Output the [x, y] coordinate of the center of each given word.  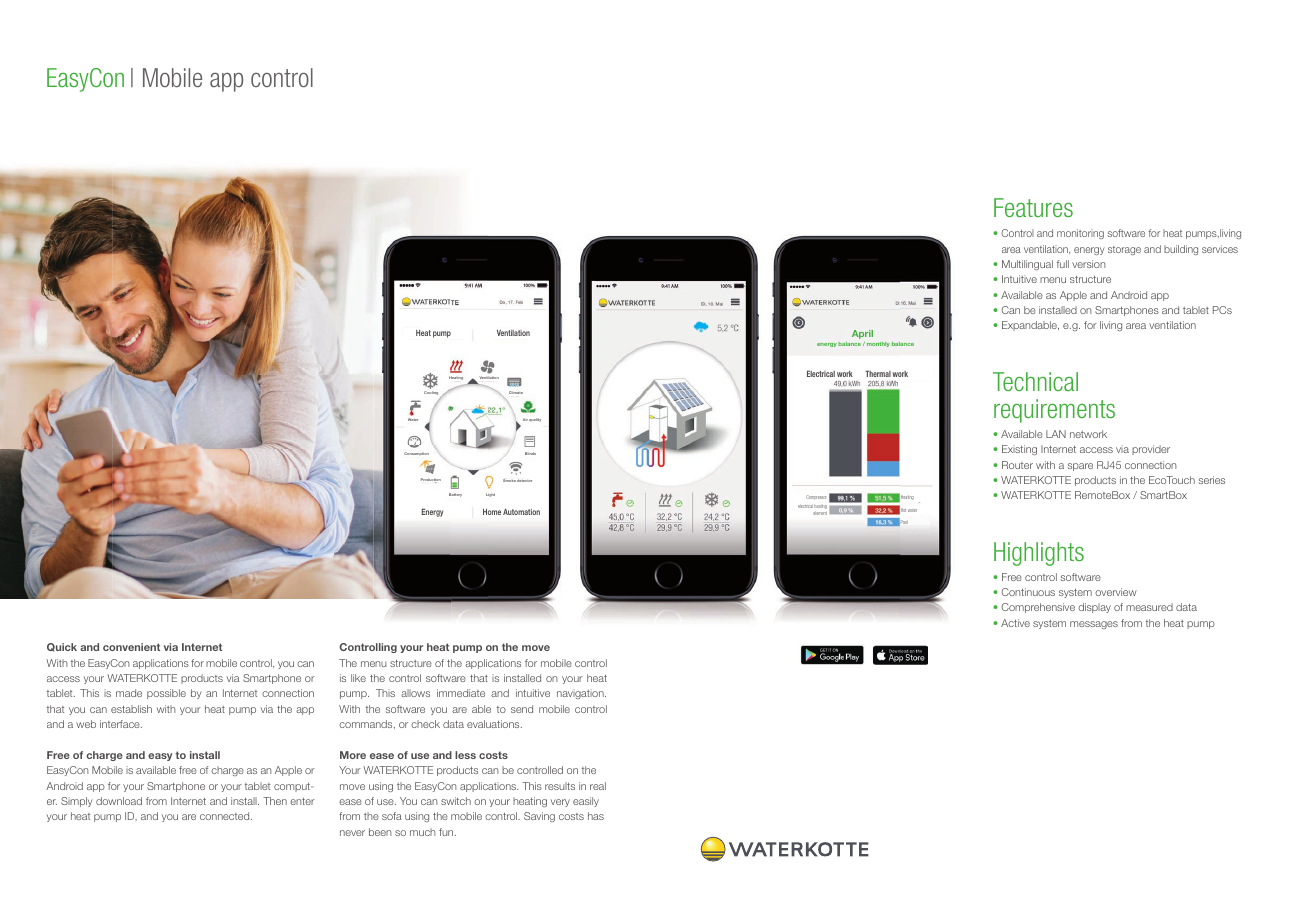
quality [535, 419]
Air [525, 419]
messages [1094, 625]
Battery [455, 495]
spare [1080, 467]
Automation [521, 512]
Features [1033, 207]
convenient [131, 647]
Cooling [432, 394]
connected [226, 816]
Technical [1035, 381]
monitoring [1080, 234]
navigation [581, 694]
